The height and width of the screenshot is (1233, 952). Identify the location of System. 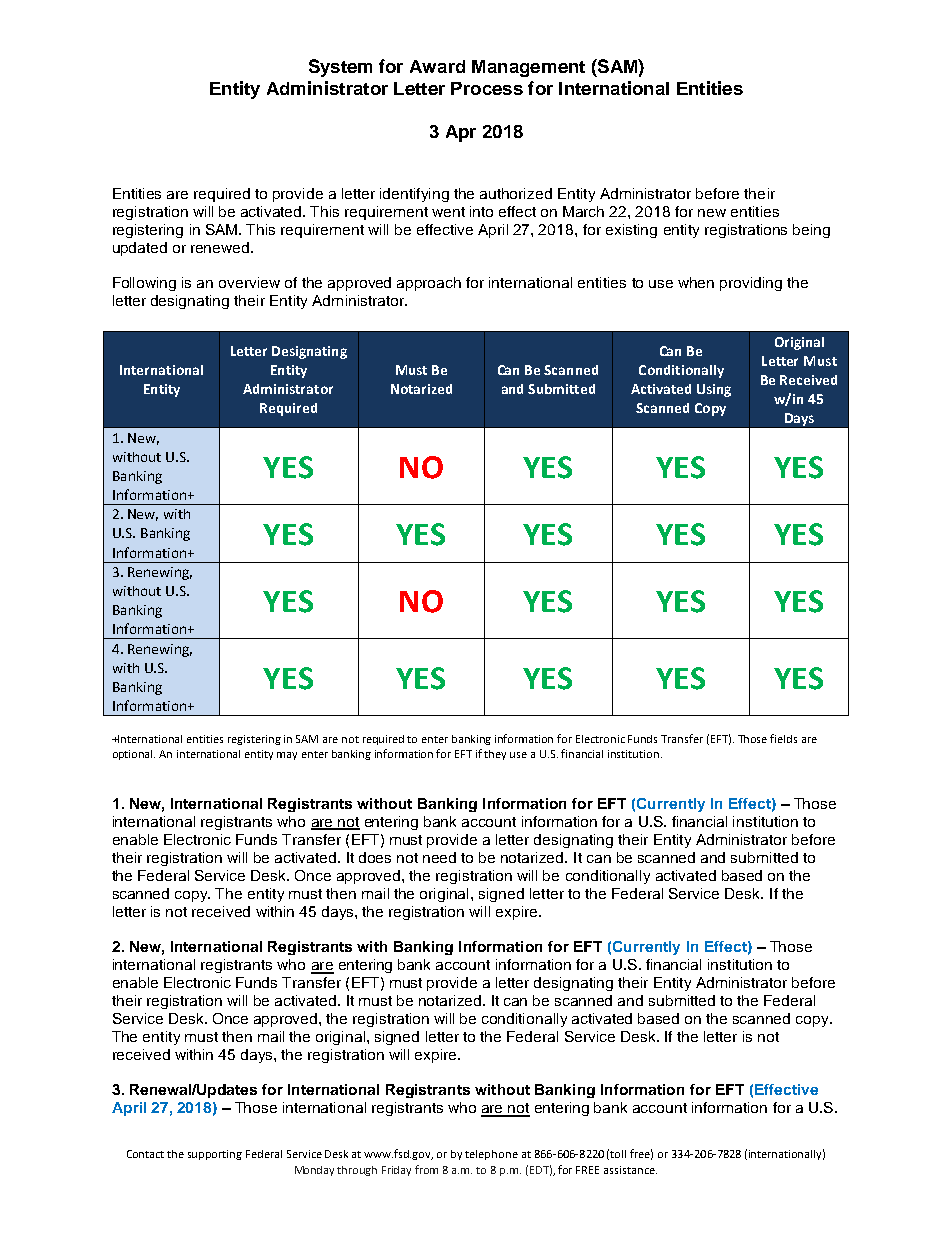
(340, 68).
